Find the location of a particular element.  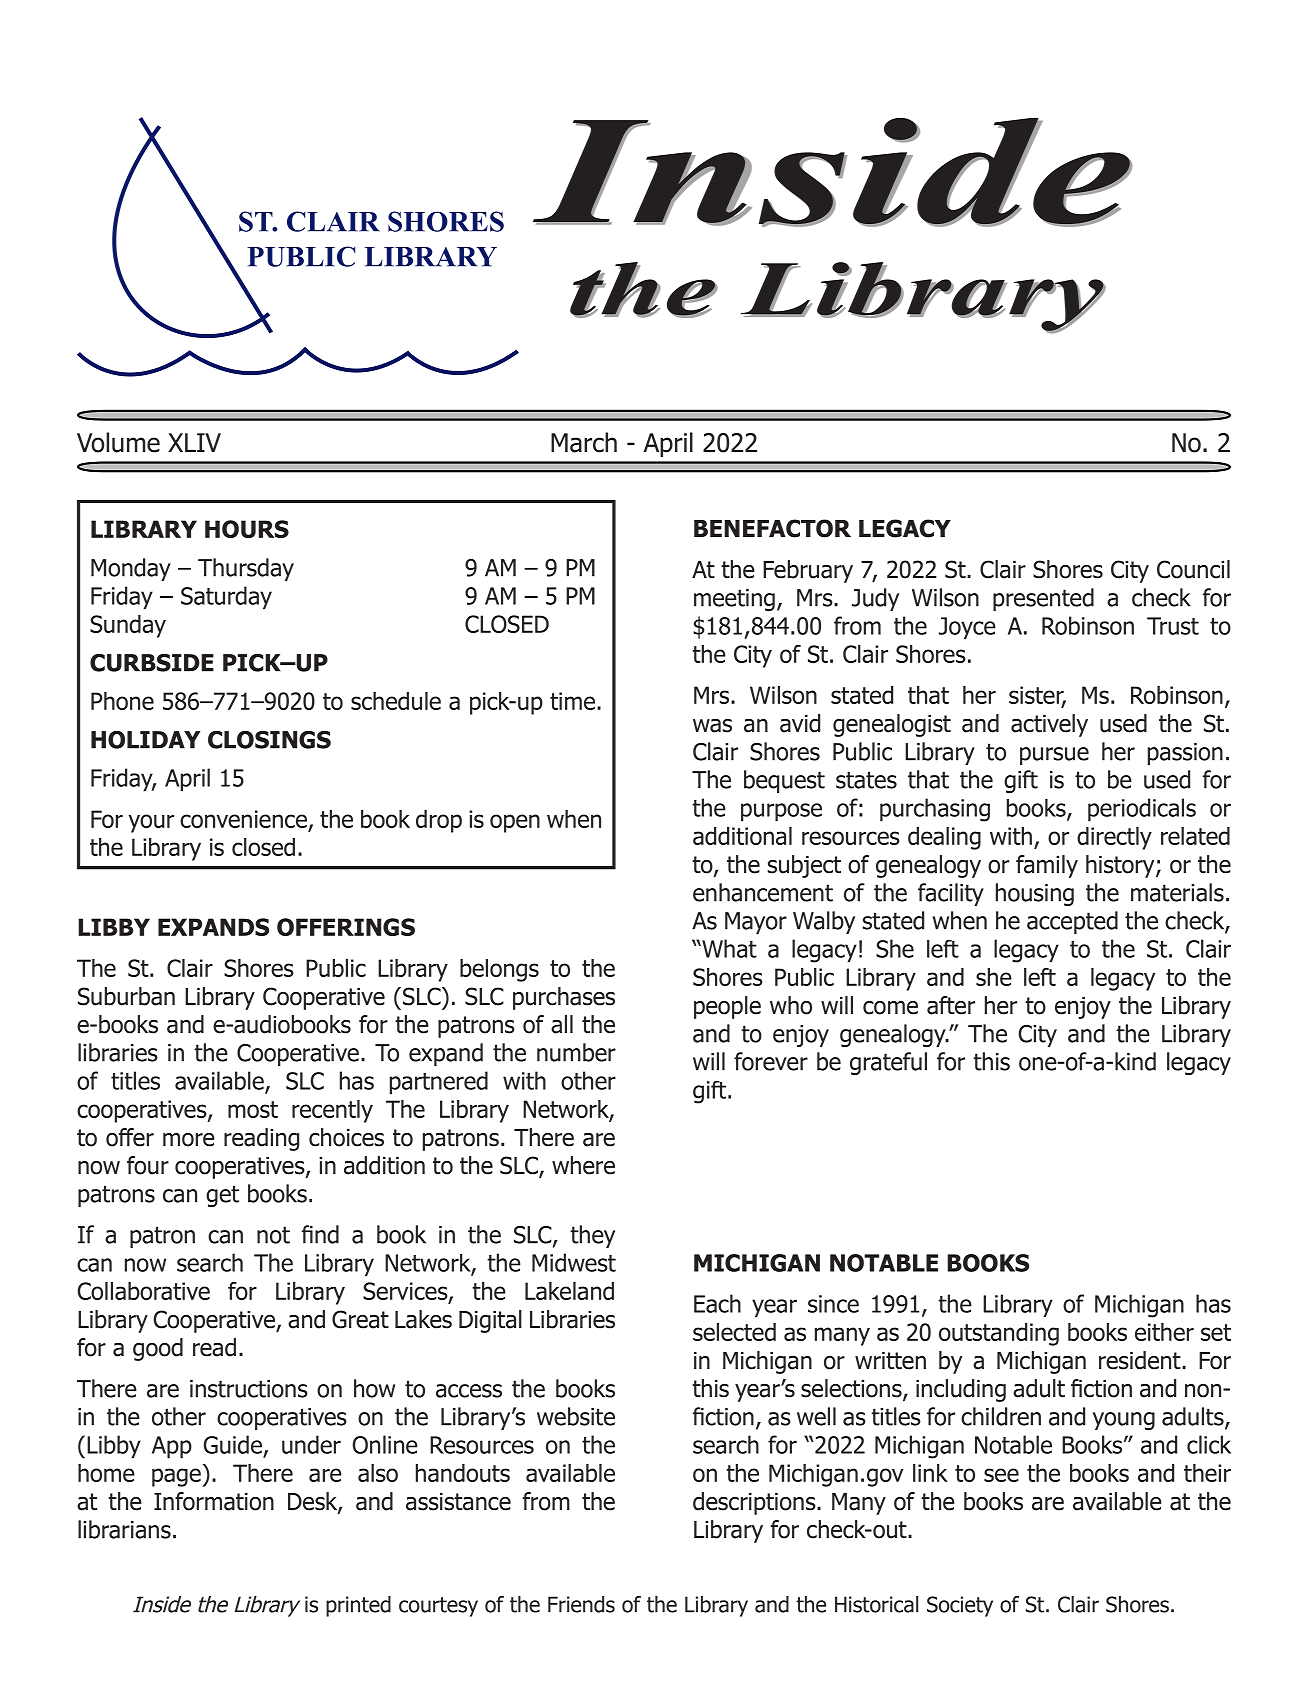

either is located at coordinates (1164, 1332).
